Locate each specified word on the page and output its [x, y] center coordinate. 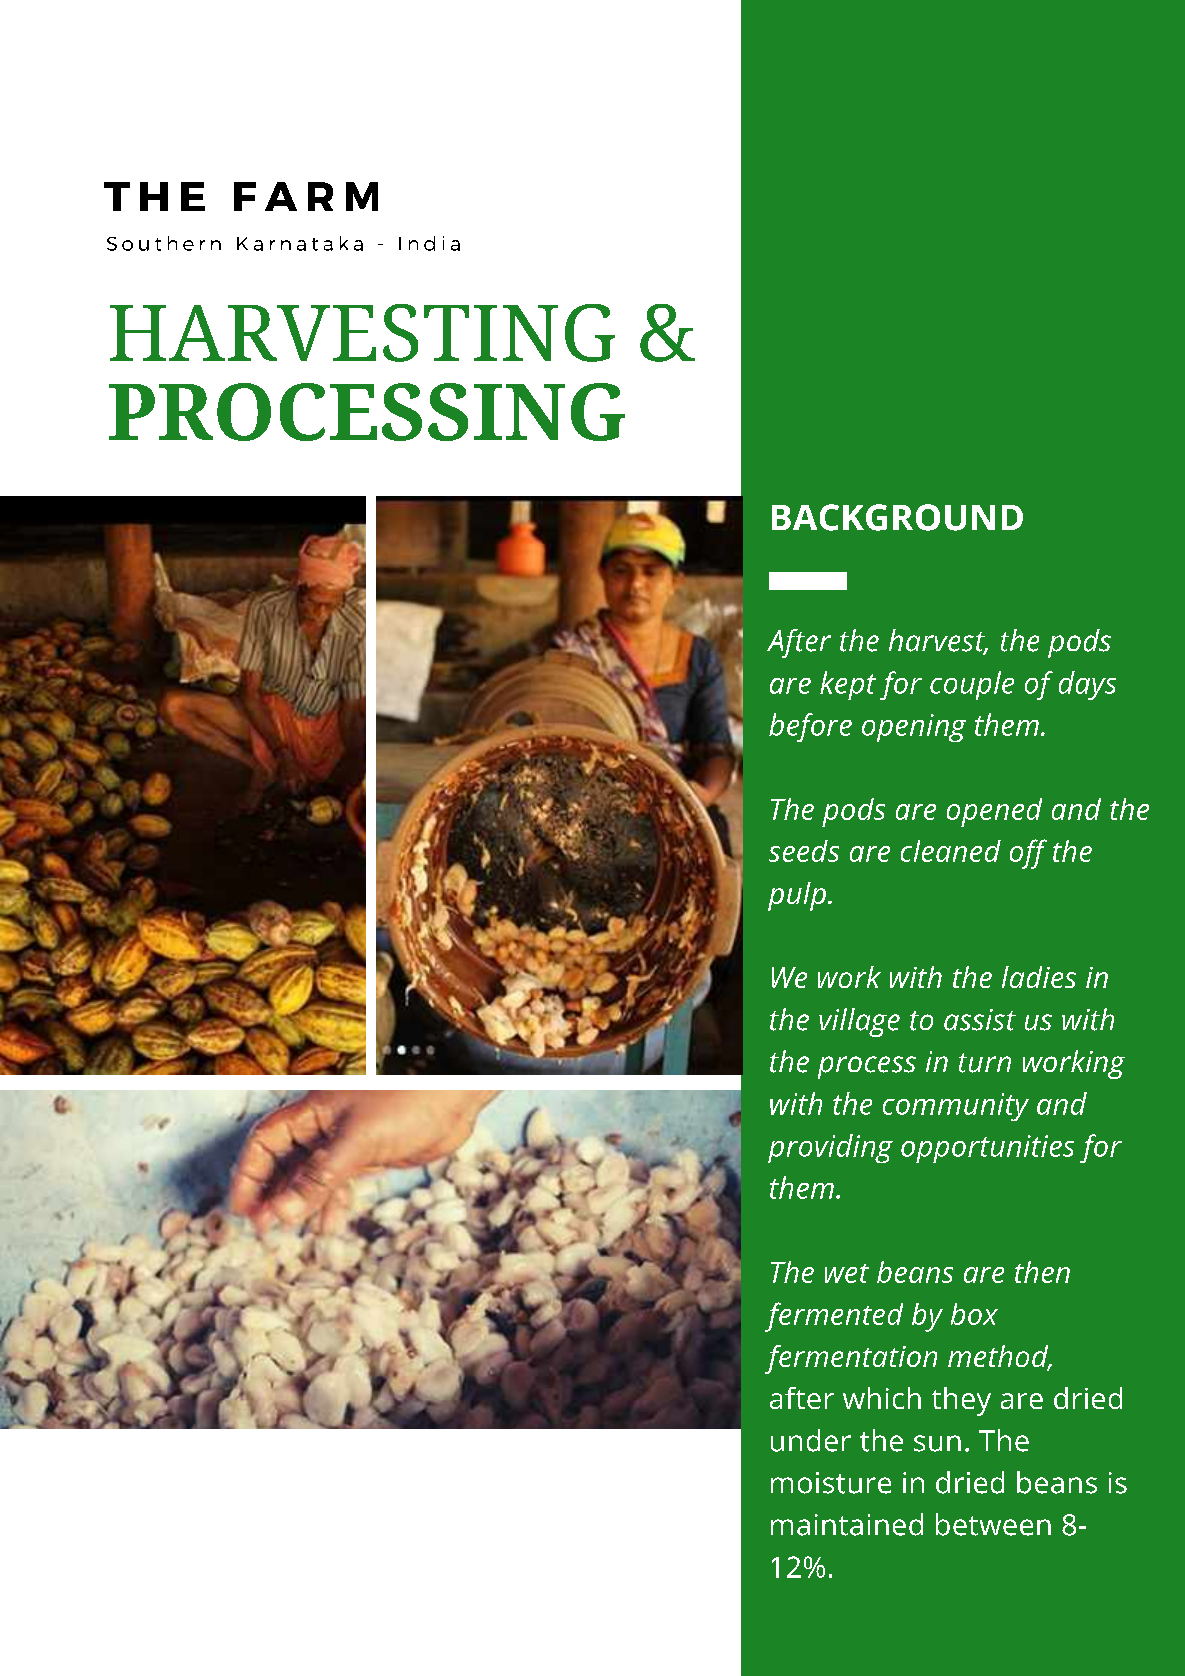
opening [914, 728]
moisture [831, 1483]
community [956, 1107]
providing [830, 1148]
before [810, 727]
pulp [797, 896]
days [1087, 685]
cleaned [951, 851]
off [1028, 854]
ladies [1039, 977]
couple [972, 685]
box [974, 1314]
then [1042, 1272]
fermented [834, 1317]
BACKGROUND [897, 517]
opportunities [987, 1149]
